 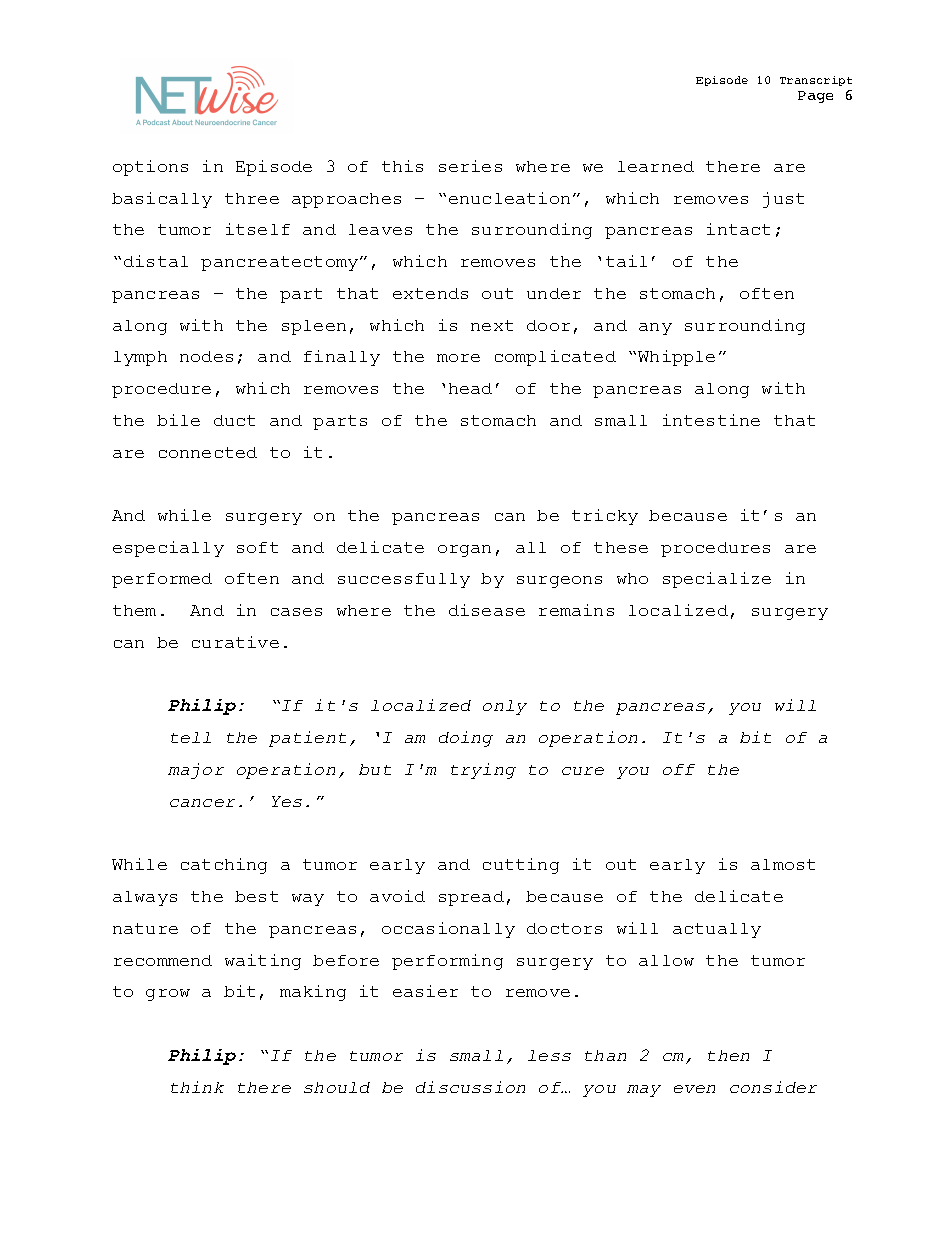 I want to click on series, so click(x=470, y=166).
